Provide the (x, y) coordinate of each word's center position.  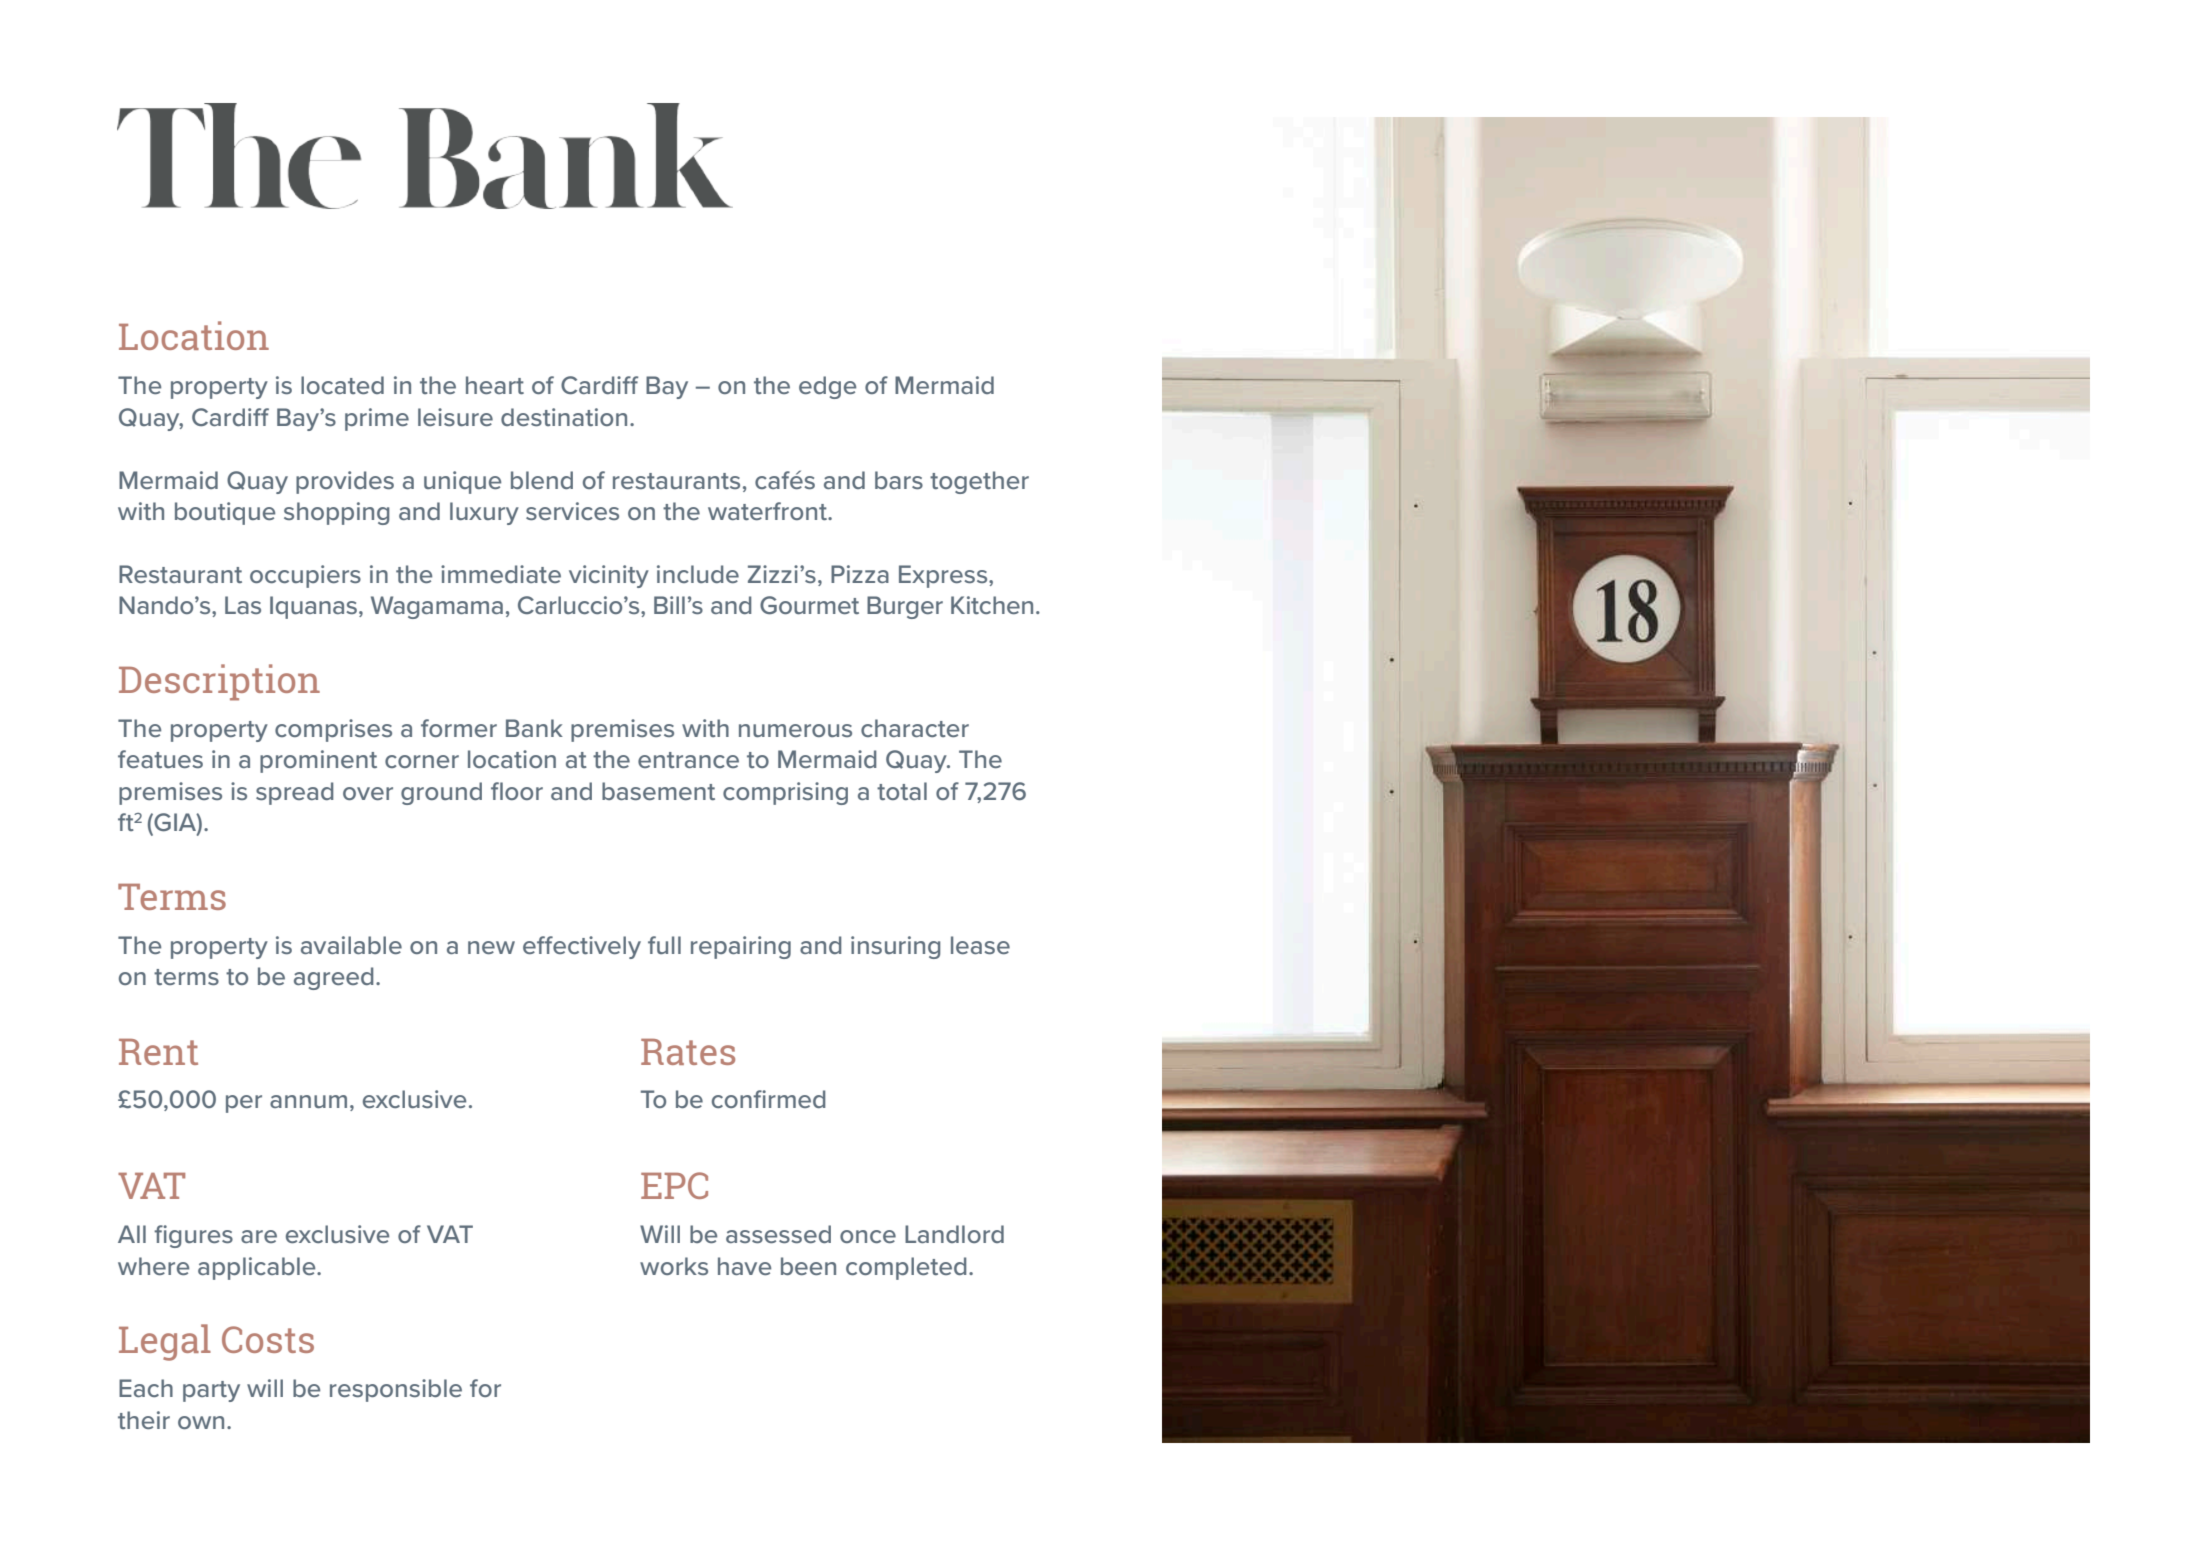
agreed (334, 978)
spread (295, 793)
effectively (582, 947)
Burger (905, 607)
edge (827, 387)
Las (243, 605)
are (259, 1236)
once (868, 1236)
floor (517, 791)
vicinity (609, 576)
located (342, 385)
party (211, 1391)
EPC (674, 1185)
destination (564, 417)
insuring (896, 947)
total (902, 791)
